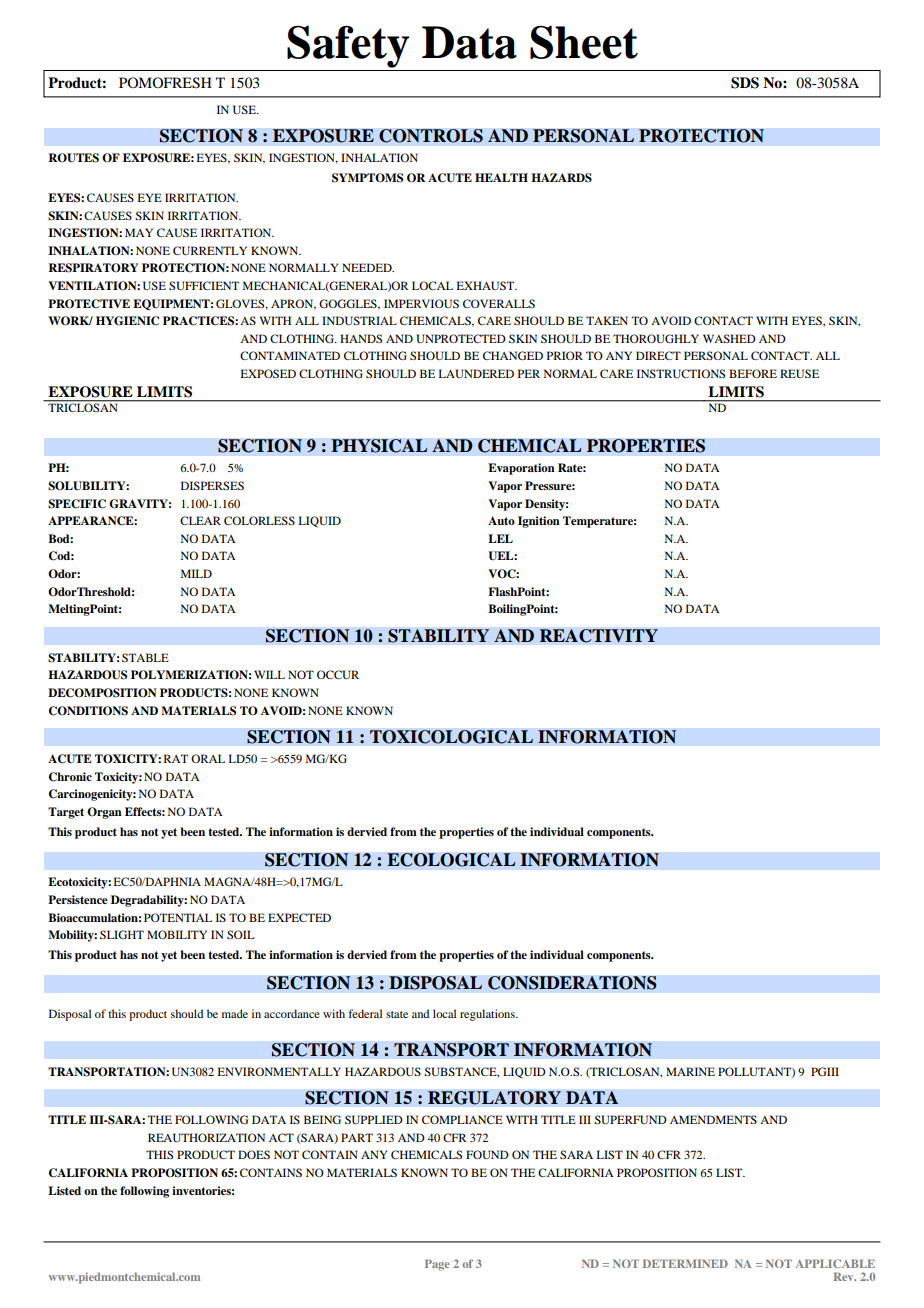 This screenshot has height=1308, width=924. What do you see at coordinates (431, 136) in the screenshot?
I see `CONTROLS` at bounding box center [431, 136].
